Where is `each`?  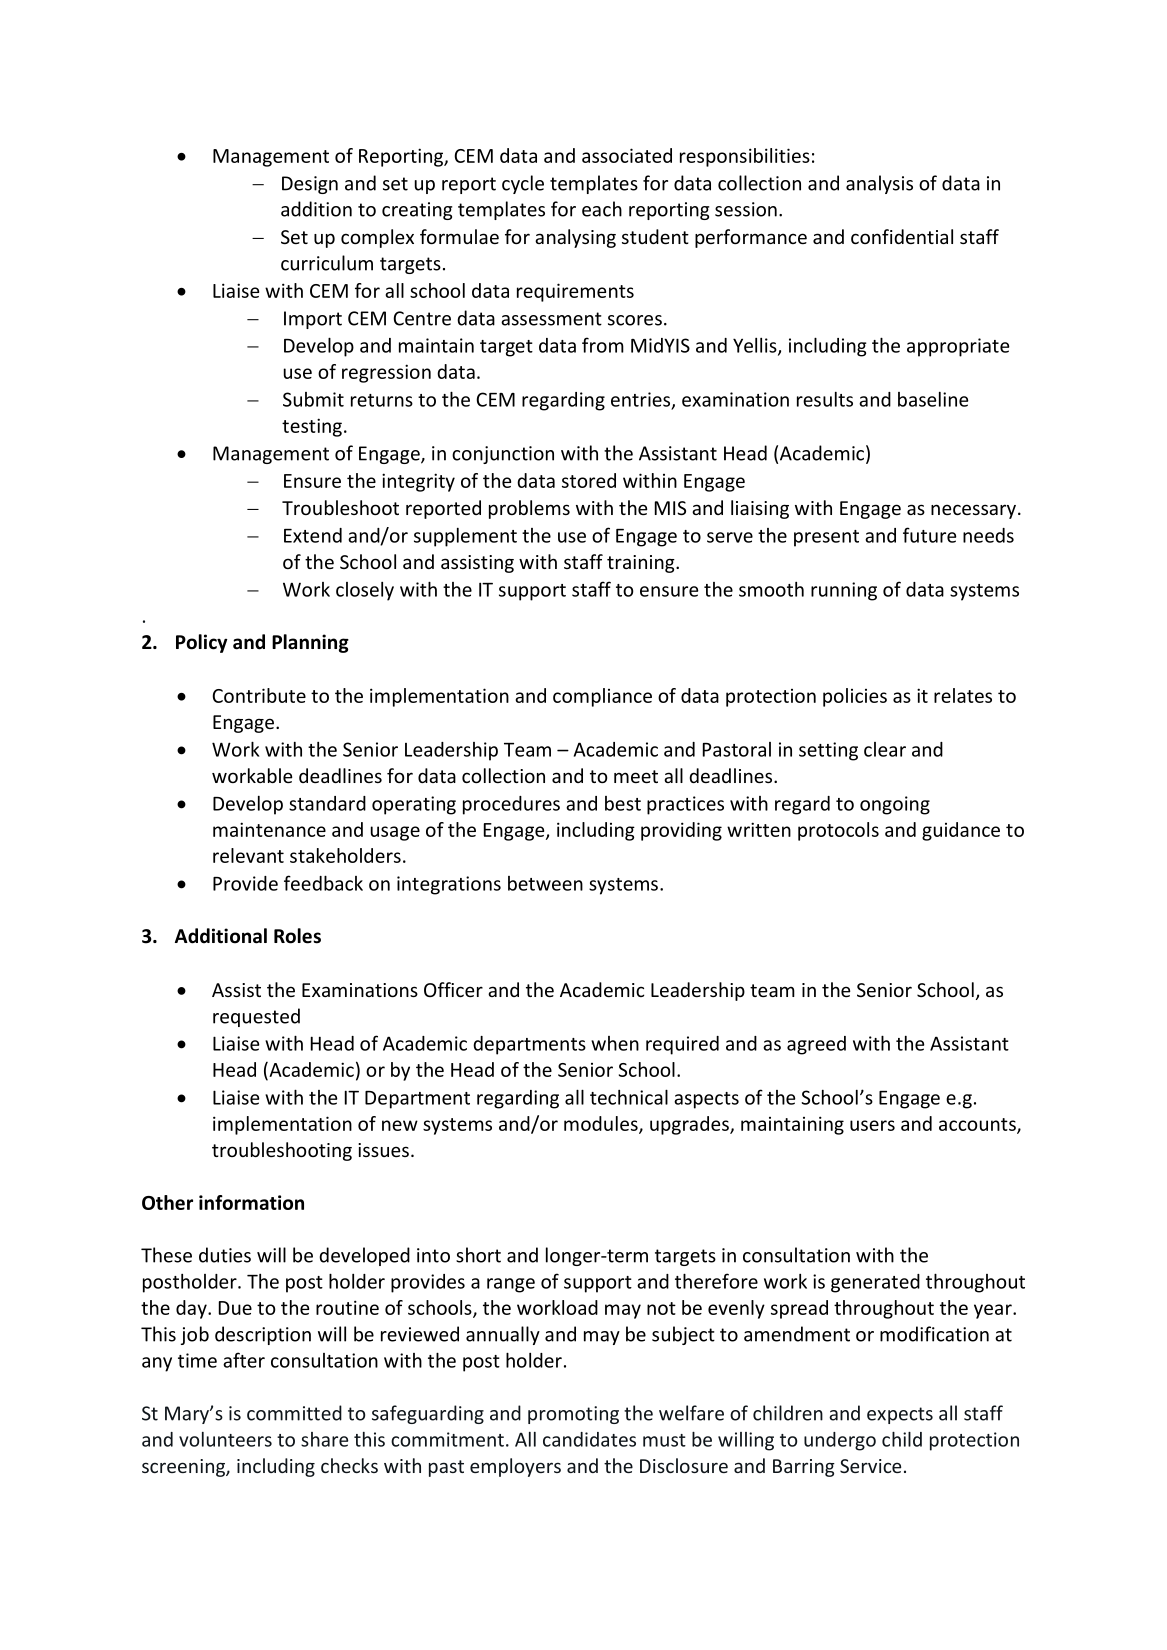 each is located at coordinates (602, 209).
